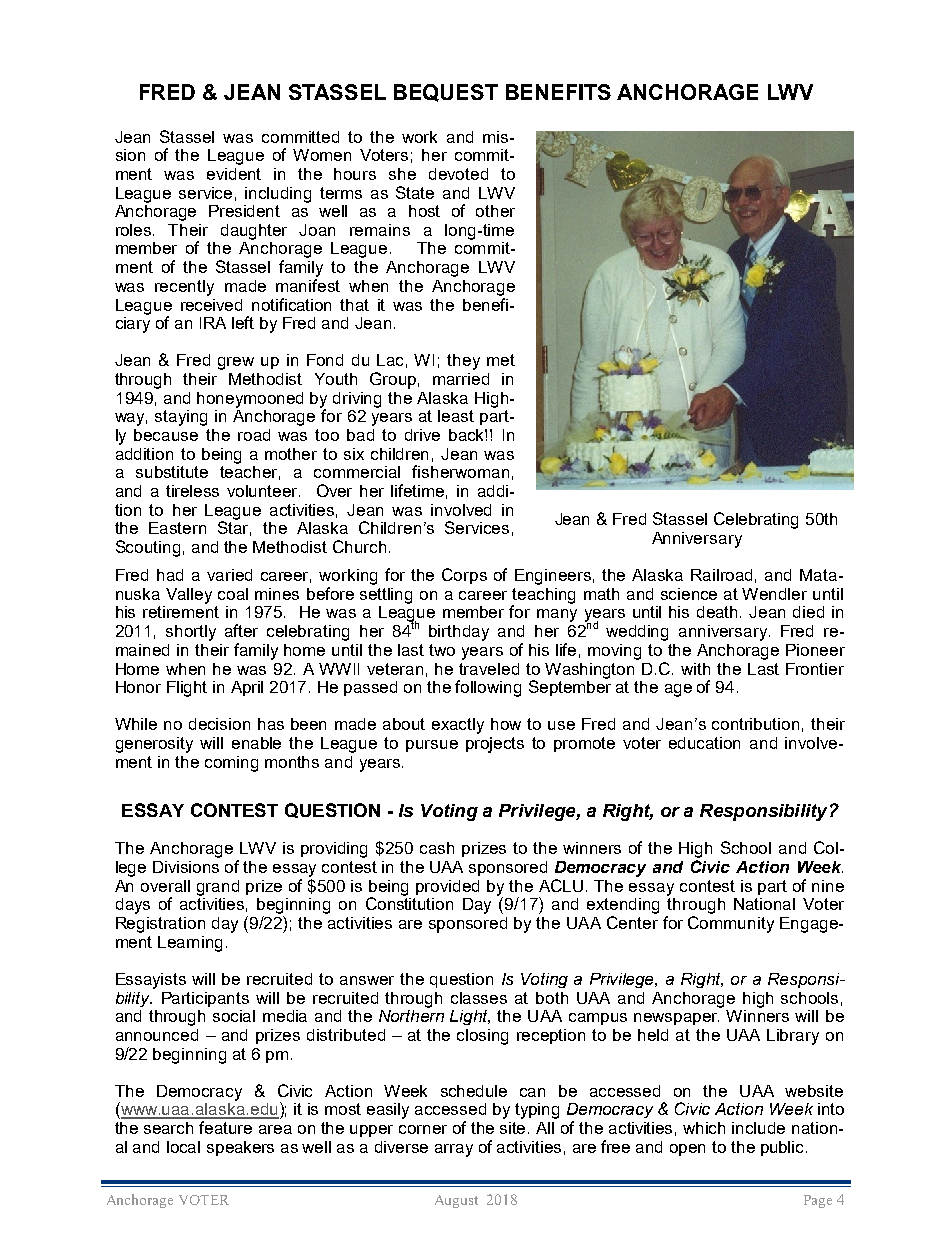  What do you see at coordinates (231, 764) in the document?
I see `coming` at bounding box center [231, 764].
